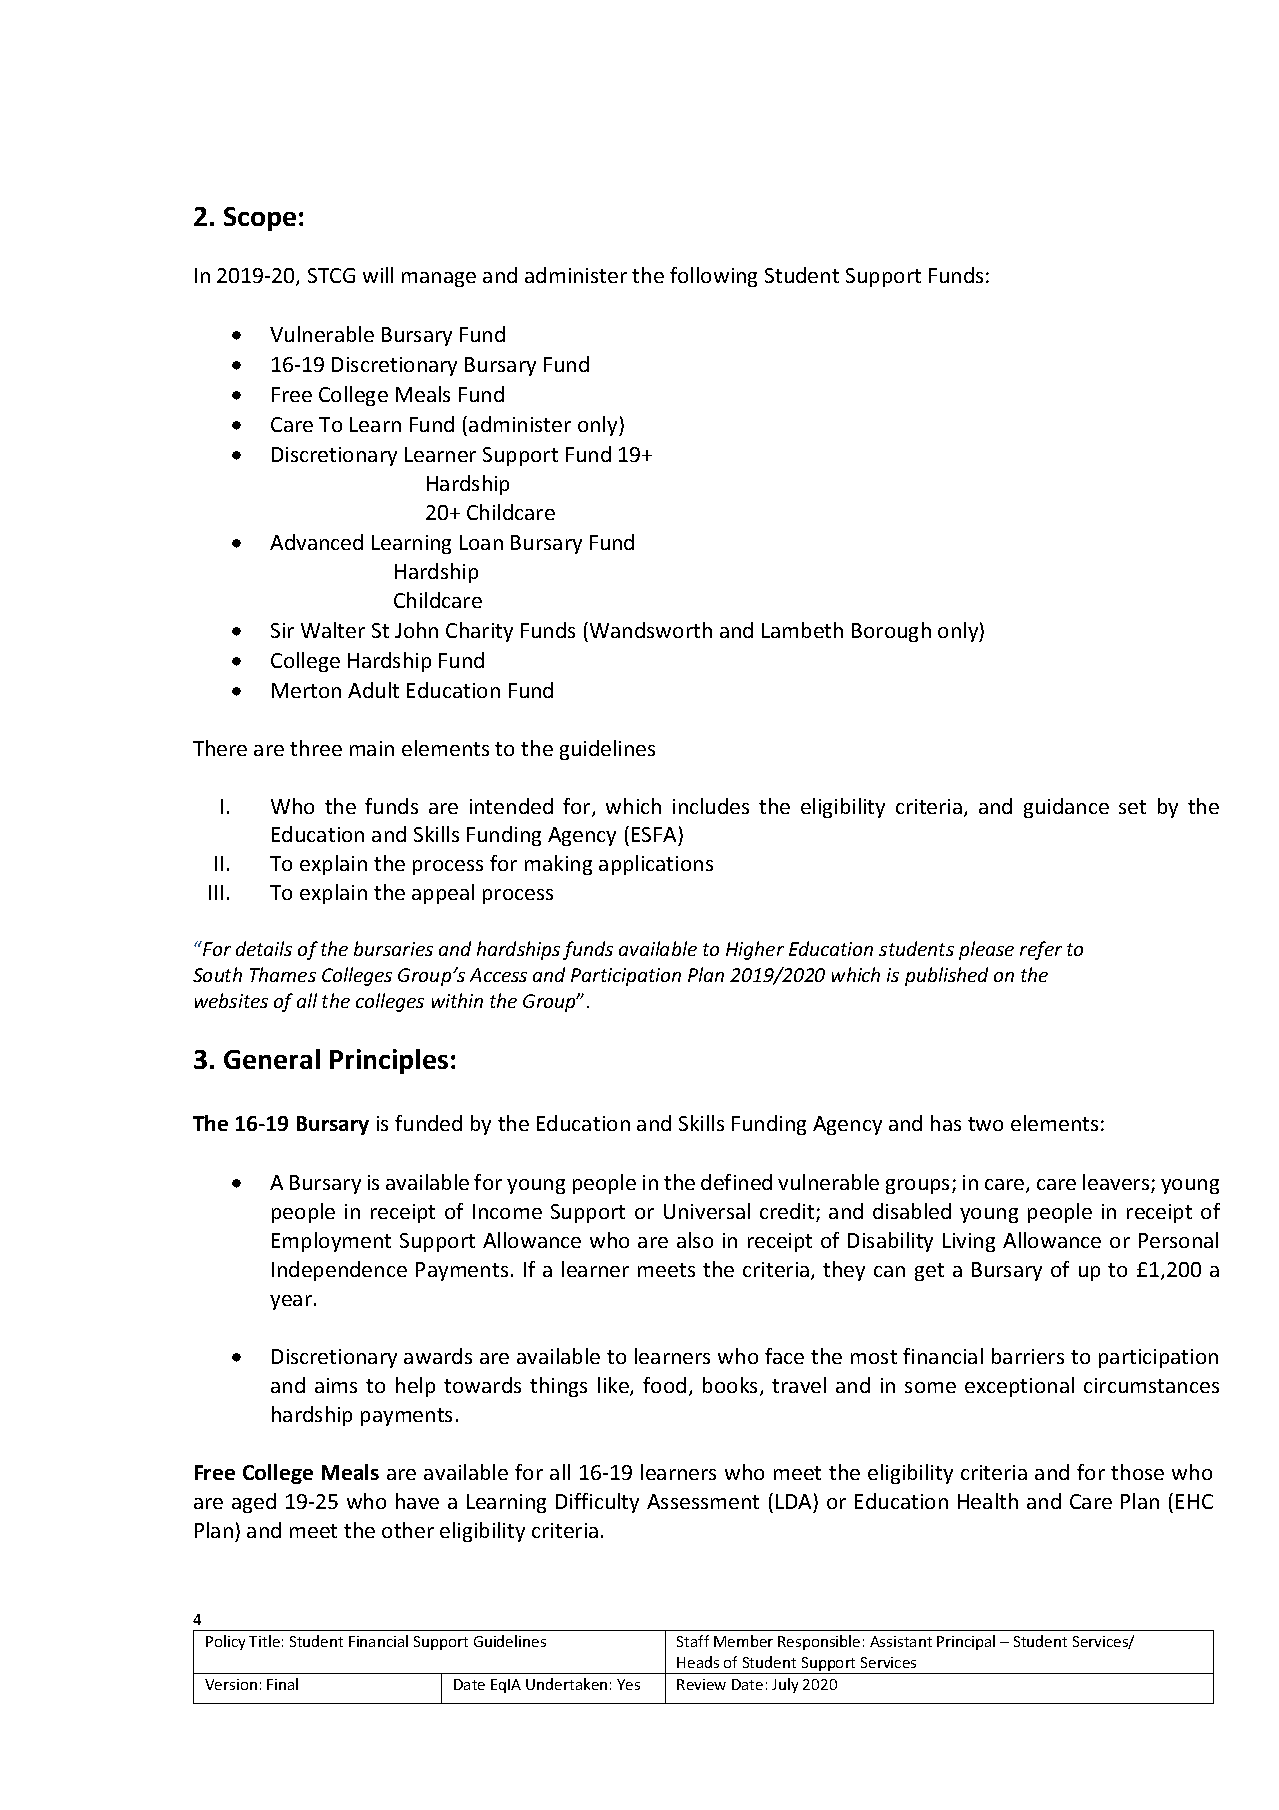 The image size is (1279, 1810). Describe the element at coordinates (264, 1641) in the document. I see `Title` at that location.
